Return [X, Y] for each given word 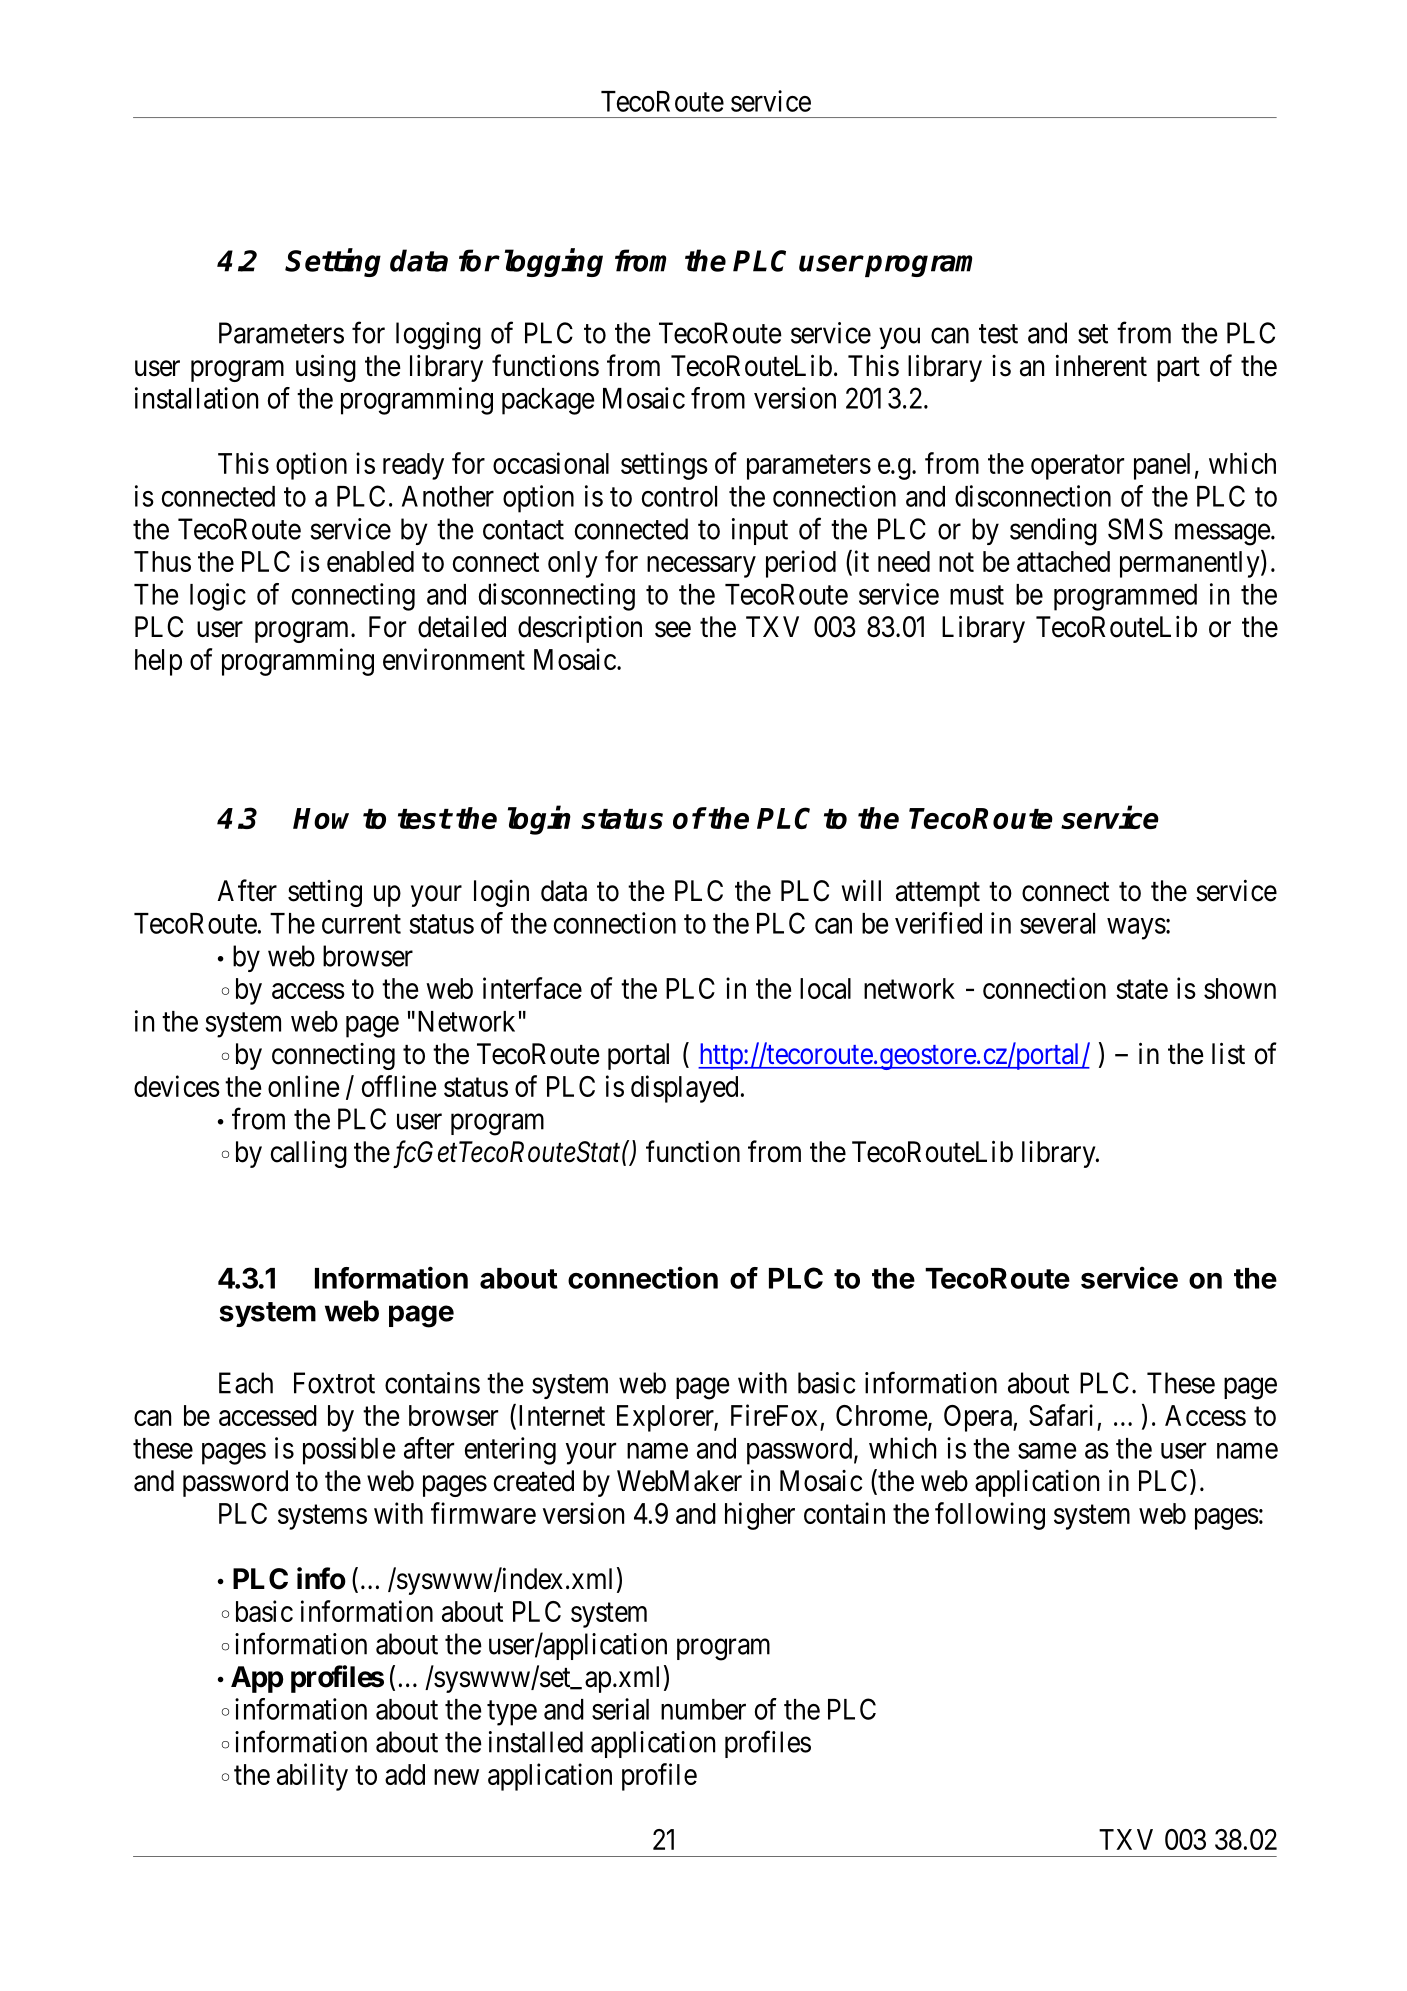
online [303, 1086]
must [977, 595]
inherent [1101, 365]
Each [246, 1383]
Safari [1061, 1415]
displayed [684, 1089]
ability [312, 1777]
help [158, 662]
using [326, 368]
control [679, 496]
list [1228, 1053]
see [673, 630]
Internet [562, 1415]
